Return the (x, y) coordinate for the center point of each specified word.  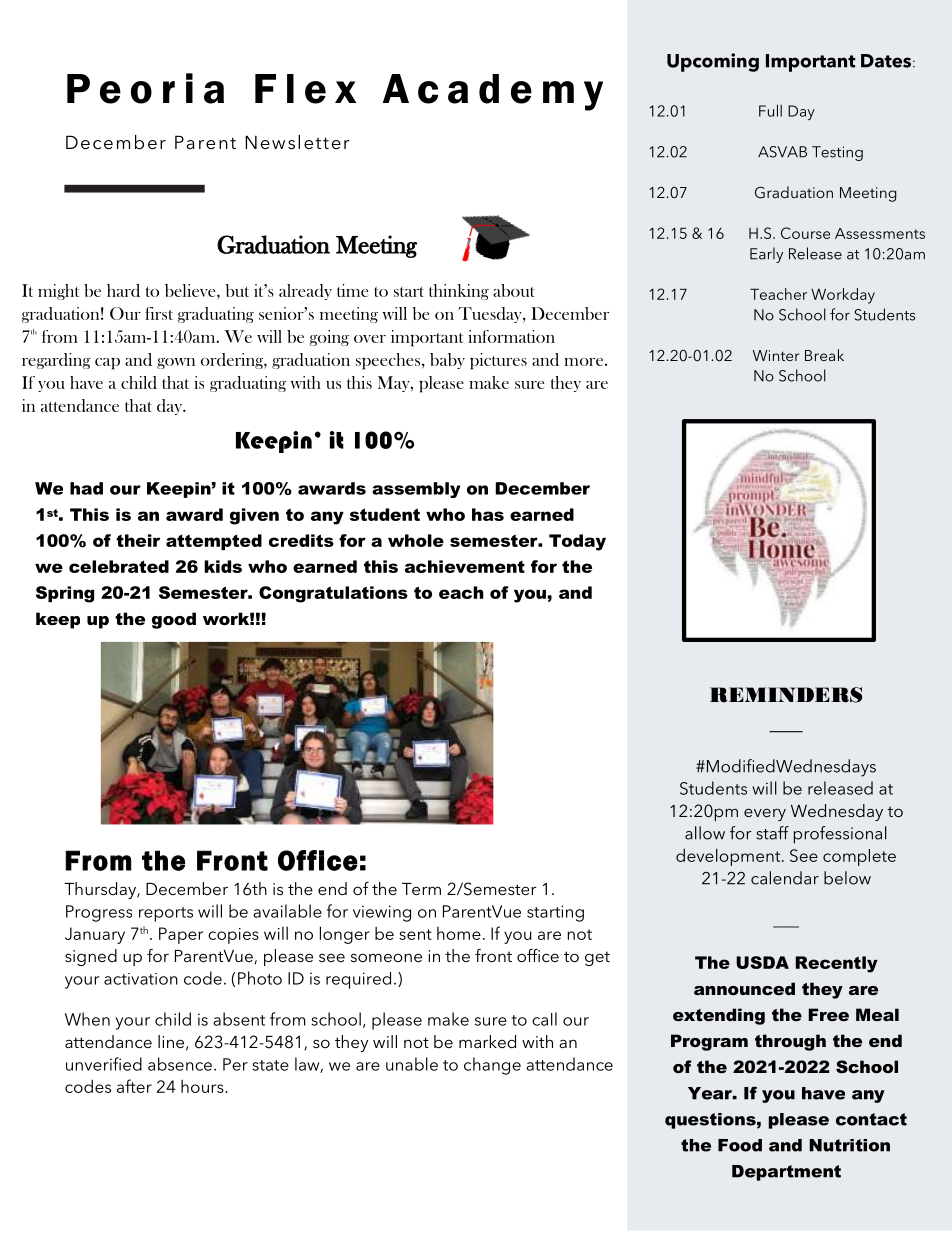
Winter (776, 355)
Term (421, 889)
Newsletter (297, 142)
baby (447, 361)
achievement (465, 566)
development (729, 857)
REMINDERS (786, 695)
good (174, 620)
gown (176, 363)
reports (166, 914)
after (134, 1086)
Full (770, 110)
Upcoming (713, 62)
